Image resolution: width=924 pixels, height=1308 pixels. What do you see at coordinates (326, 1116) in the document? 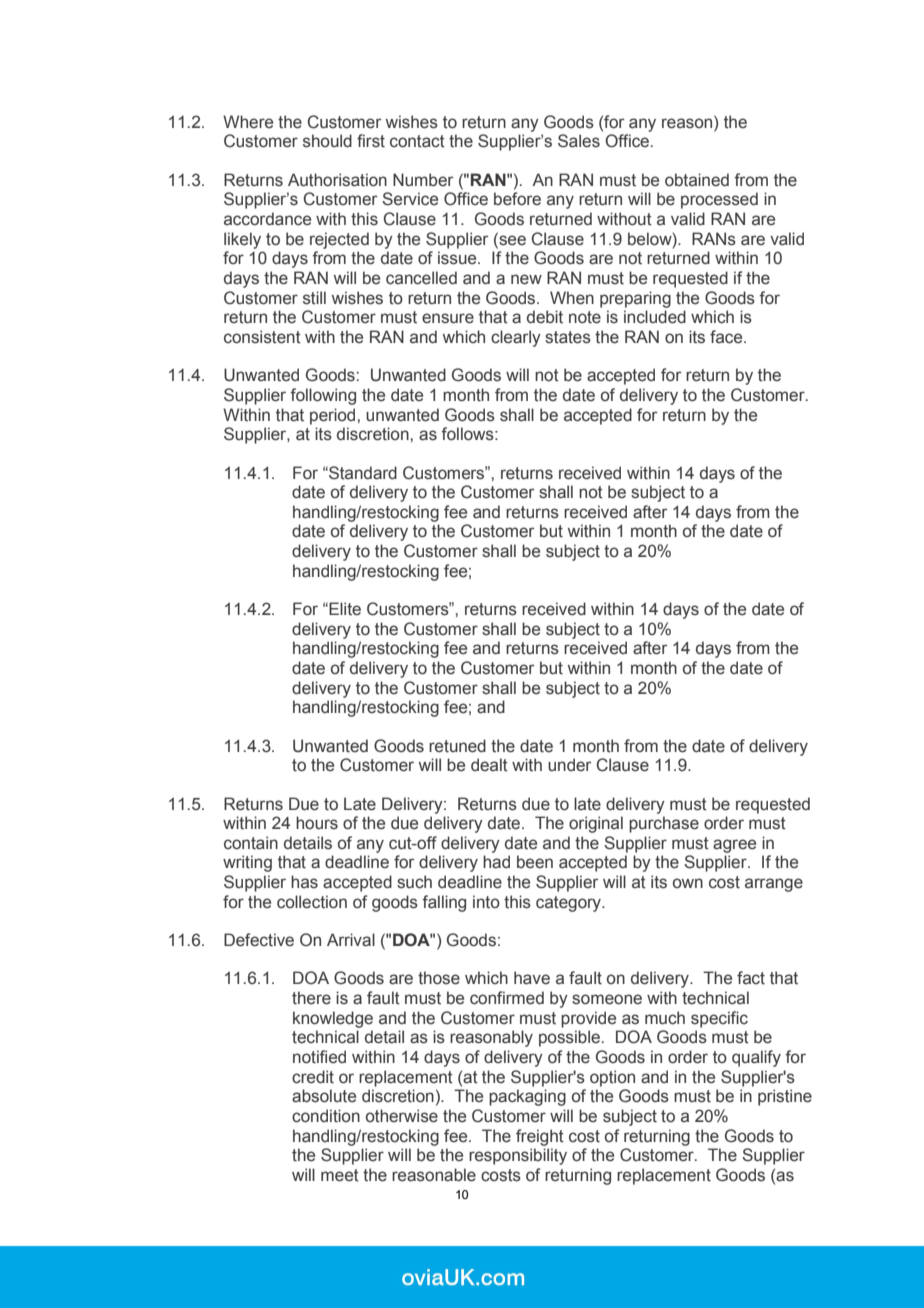
I see `condition` at bounding box center [326, 1116].
